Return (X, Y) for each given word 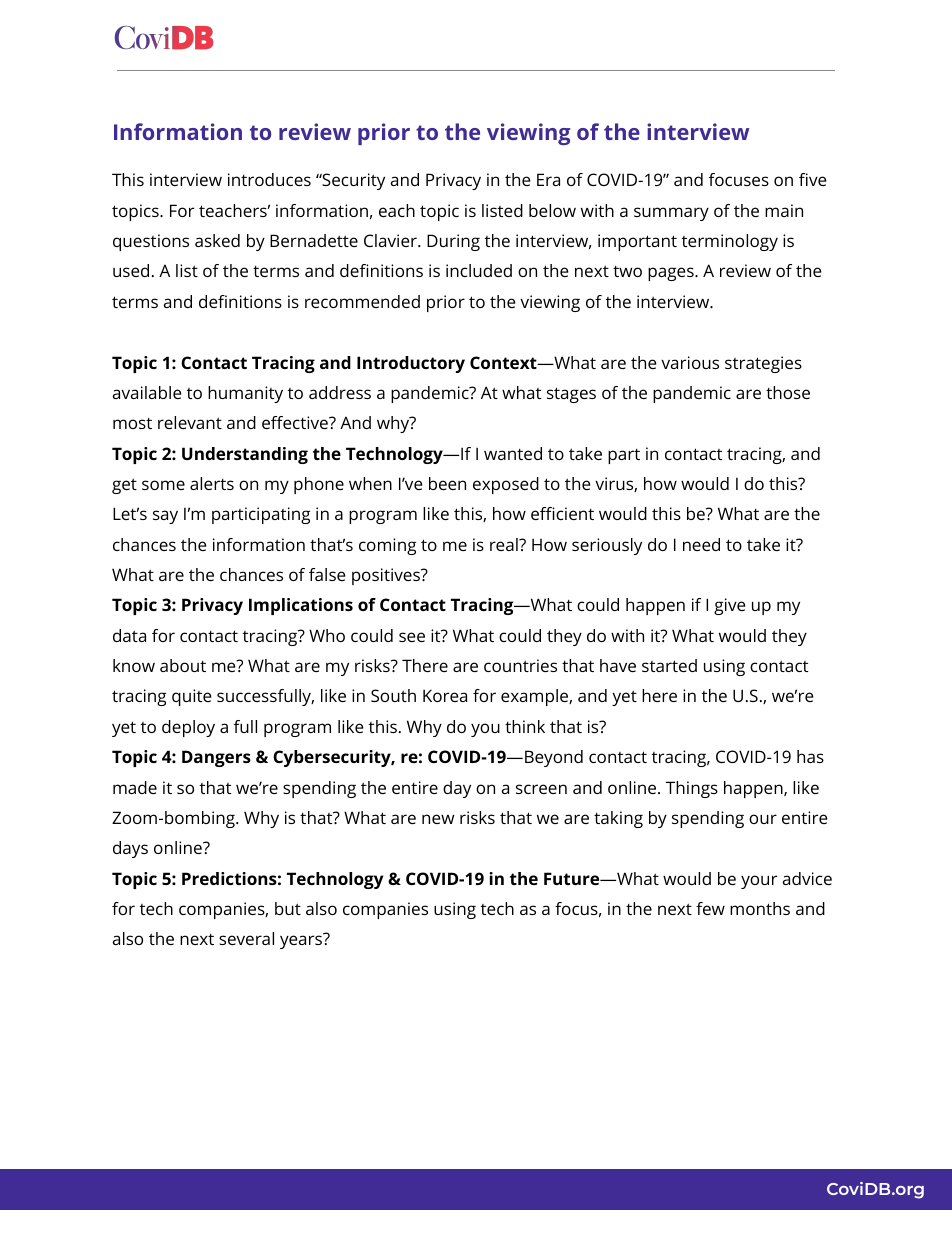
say (165, 517)
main (784, 210)
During (453, 242)
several (246, 938)
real (505, 544)
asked (217, 240)
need (701, 544)
